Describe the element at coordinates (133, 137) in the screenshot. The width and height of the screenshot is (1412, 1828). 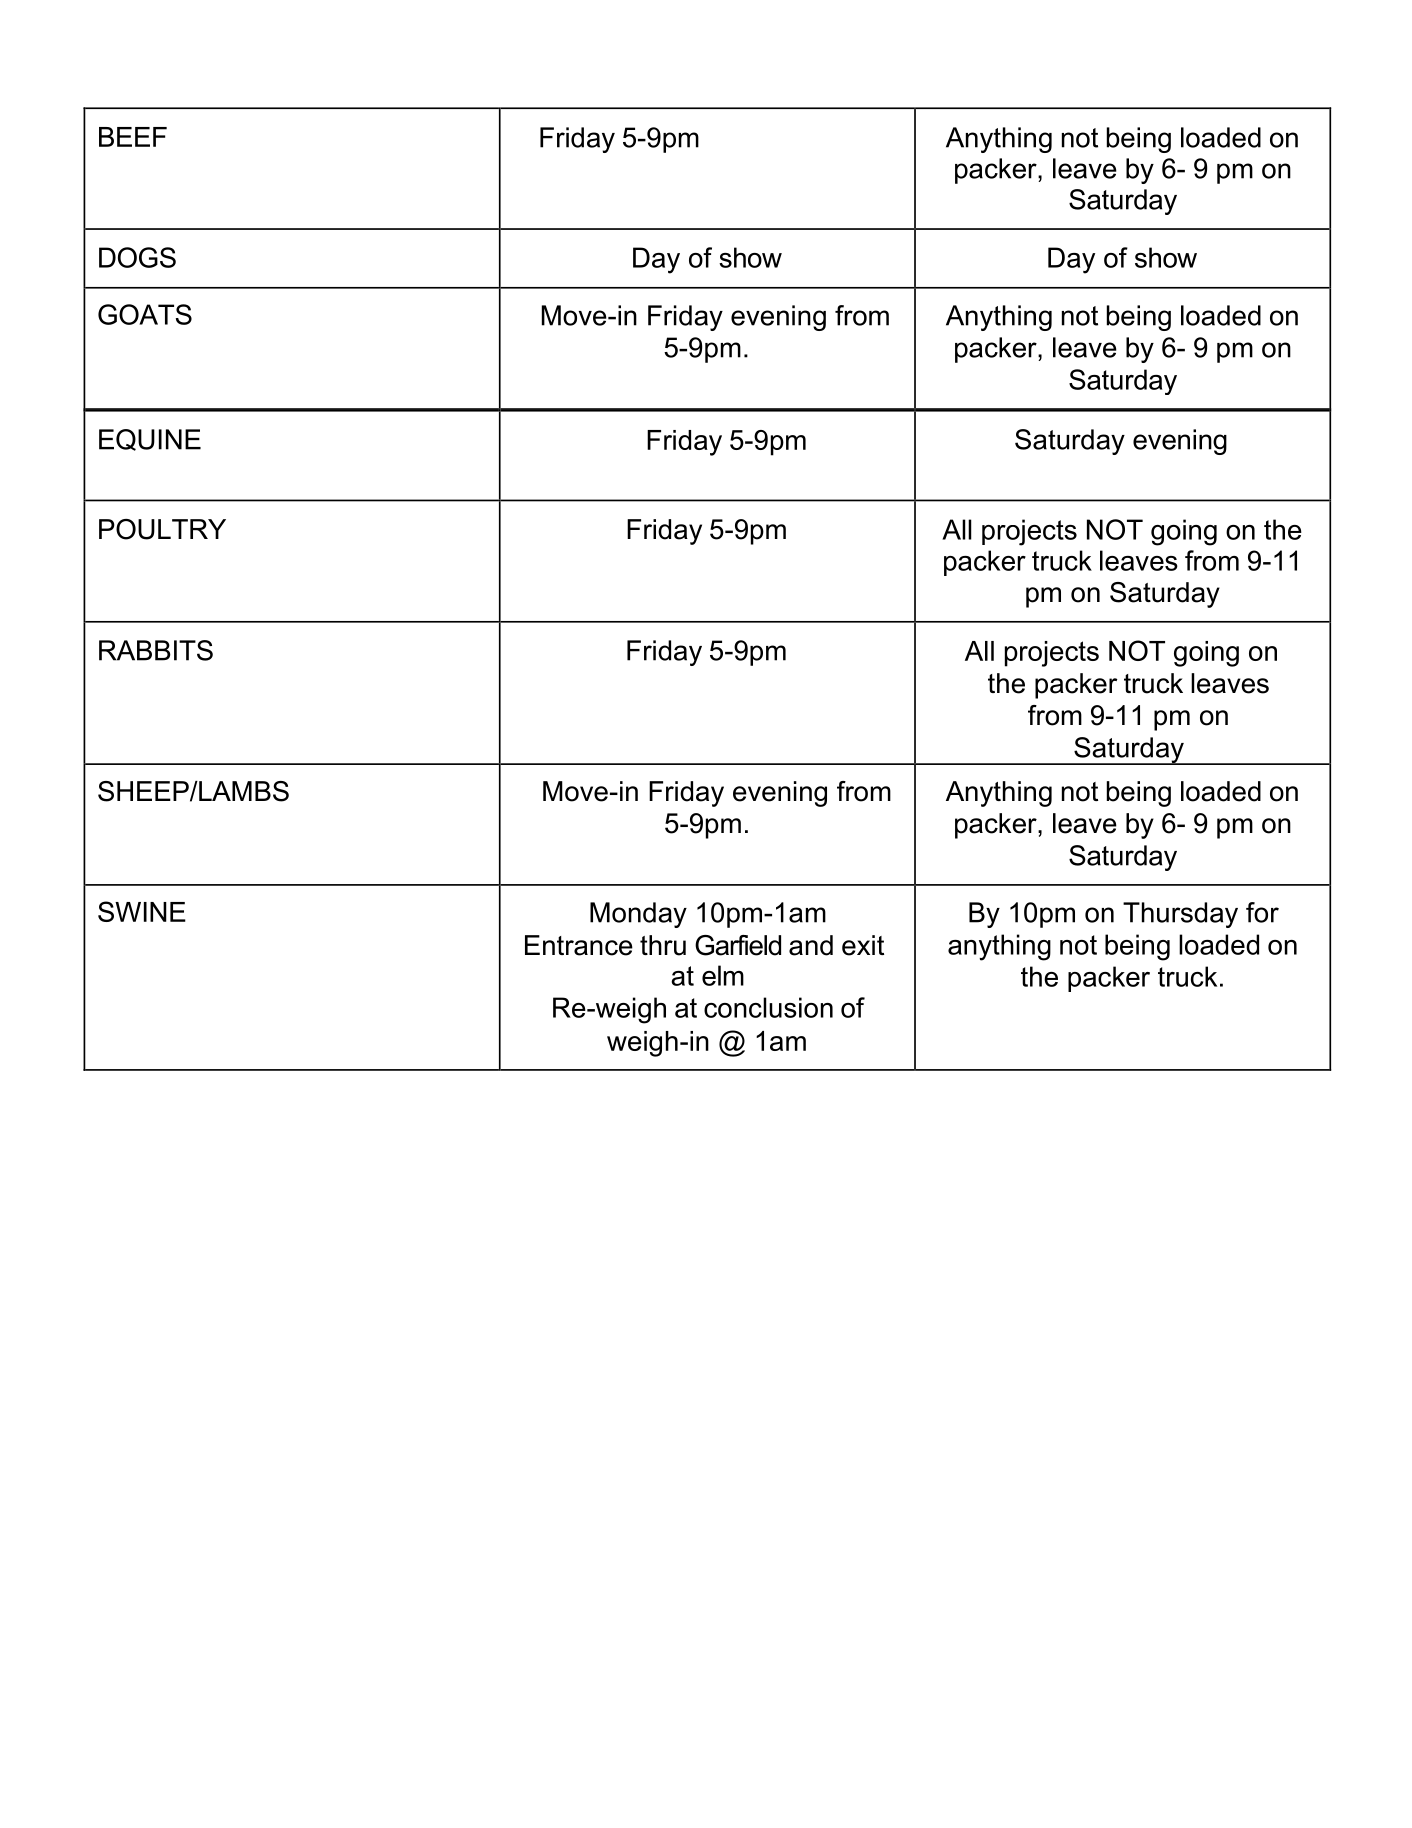
I see `BEEF` at that location.
